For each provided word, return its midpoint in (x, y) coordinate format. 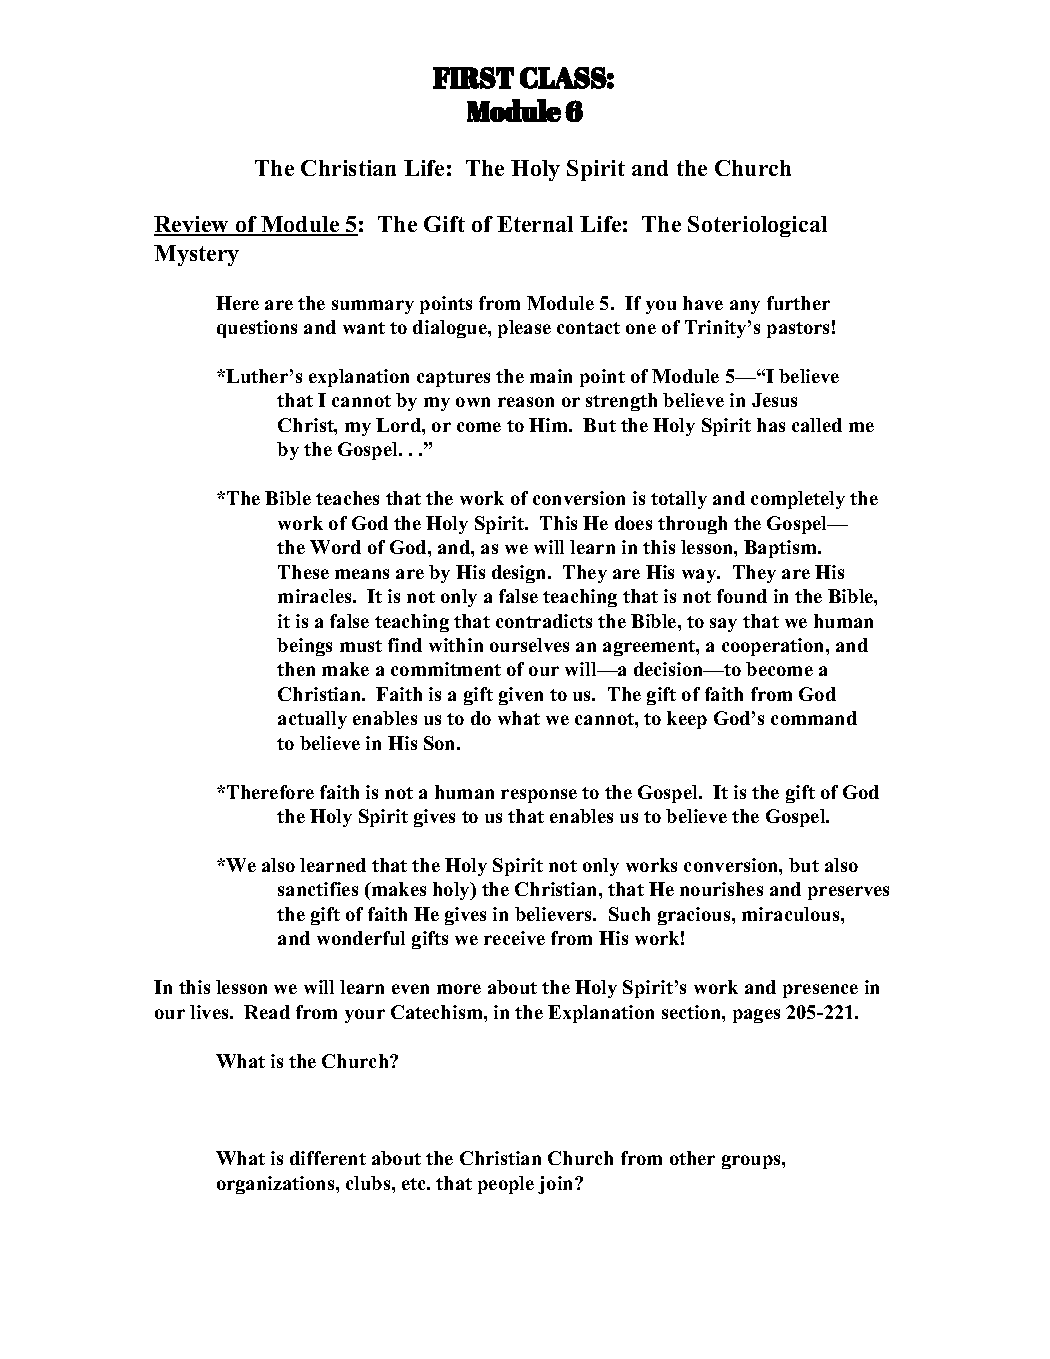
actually (312, 720)
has (771, 425)
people (506, 1185)
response (539, 796)
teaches (347, 498)
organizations (277, 1185)
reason (526, 402)
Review (192, 226)
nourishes (721, 889)
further (798, 303)
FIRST (473, 78)
